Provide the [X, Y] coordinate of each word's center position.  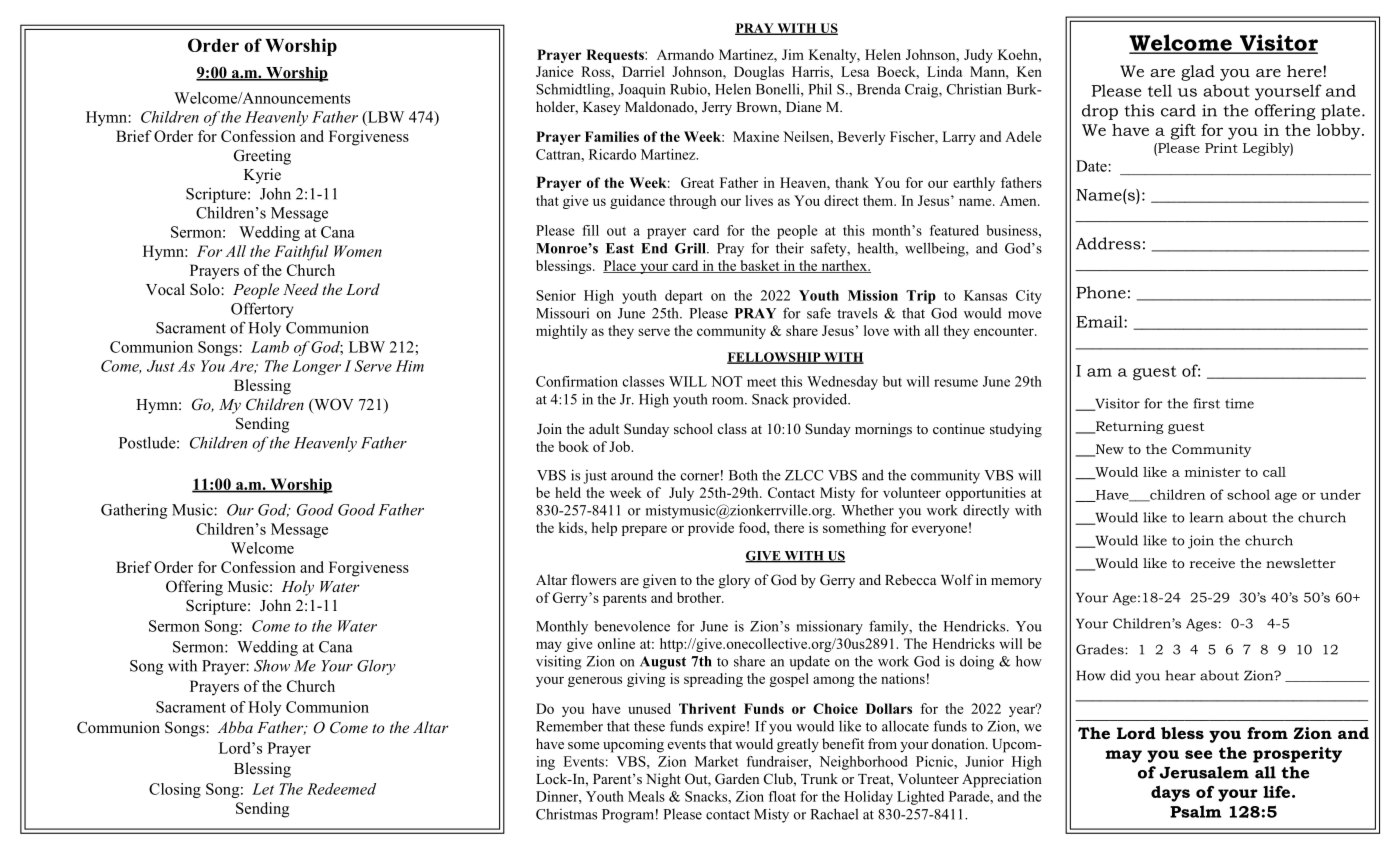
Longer [316, 367]
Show [272, 665]
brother [700, 597]
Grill [691, 248]
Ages [1201, 625]
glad [1198, 73]
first [1206, 403]
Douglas [759, 73]
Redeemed [341, 789]
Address [1108, 243]
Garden [737, 779]
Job [620, 446]
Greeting [262, 157]
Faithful [301, 253]
